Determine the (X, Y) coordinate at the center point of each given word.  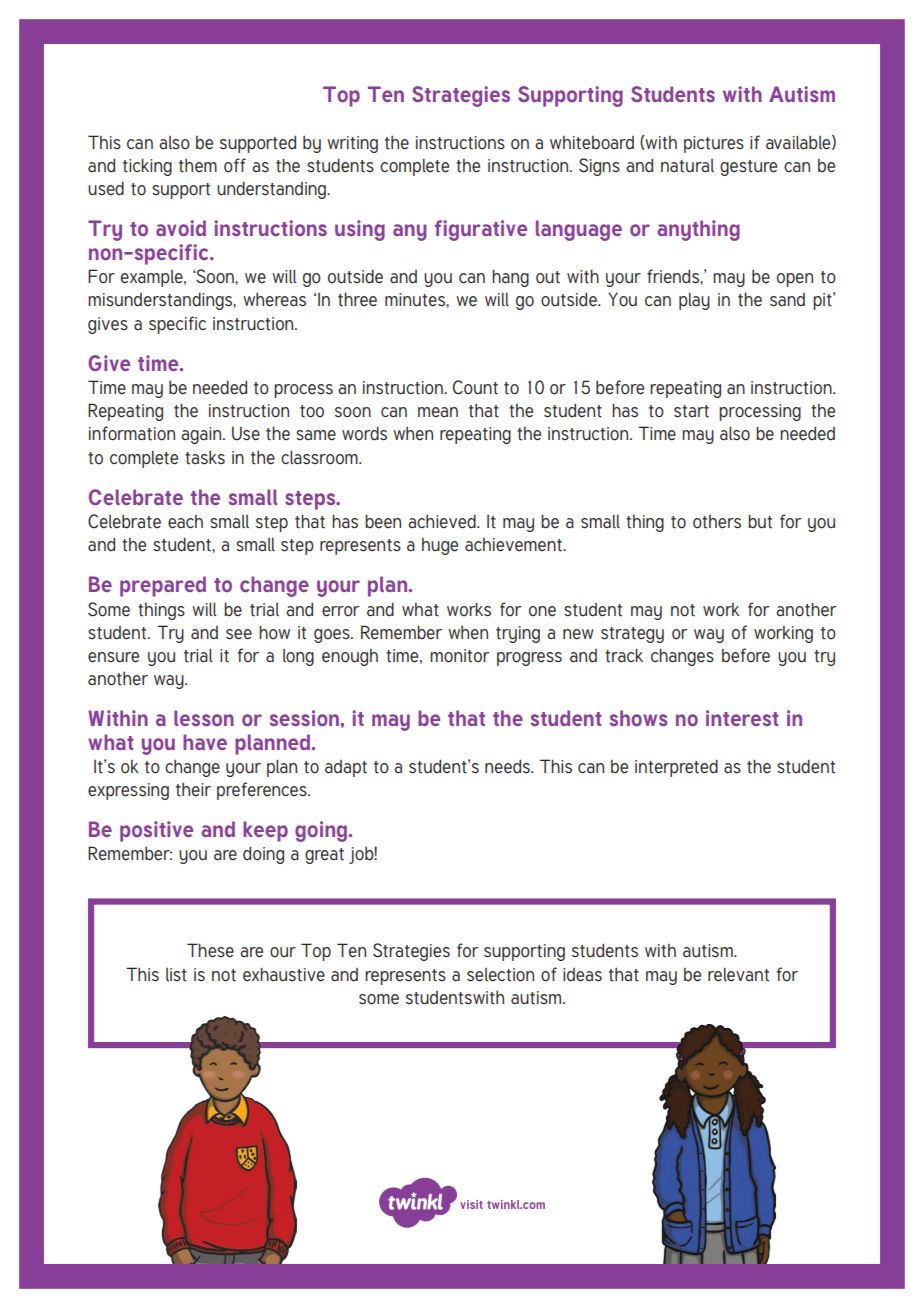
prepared (163, 586)
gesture (748, 168)
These (210, 950)
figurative (481, 230)
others (717, 522)
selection (500, 975)
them (198, 165)
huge (440, 546)
